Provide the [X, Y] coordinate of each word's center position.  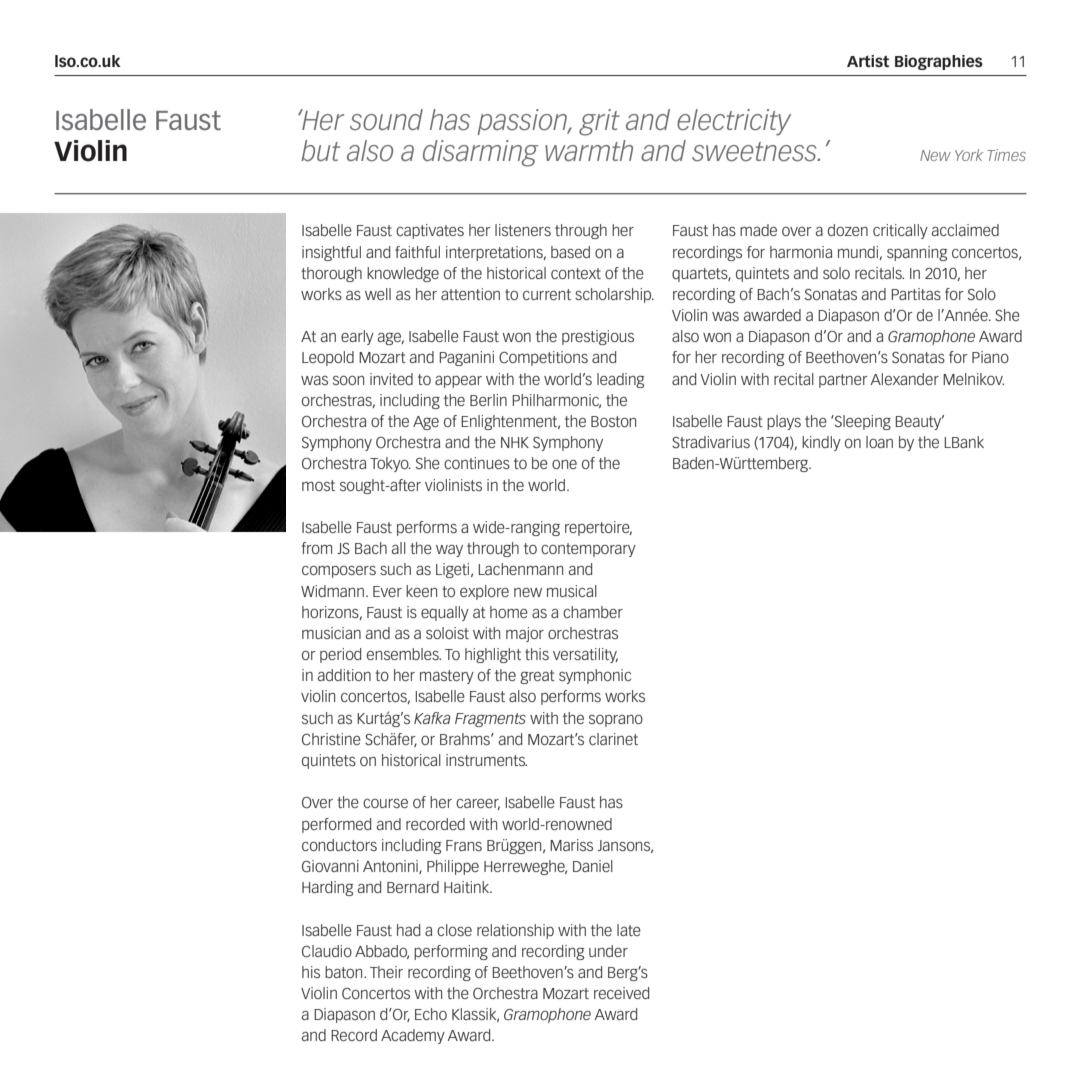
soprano [616, 721]
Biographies [939, 62]
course [385, 803]
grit [599, 122]
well [378, 294]
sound [386, 119]
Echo [431, 1014]
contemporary [588, 550]
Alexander [904, 379]
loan [879, 442]
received [621, 993]
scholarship [614, 295]
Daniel [593, 866]
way [449, 551]
